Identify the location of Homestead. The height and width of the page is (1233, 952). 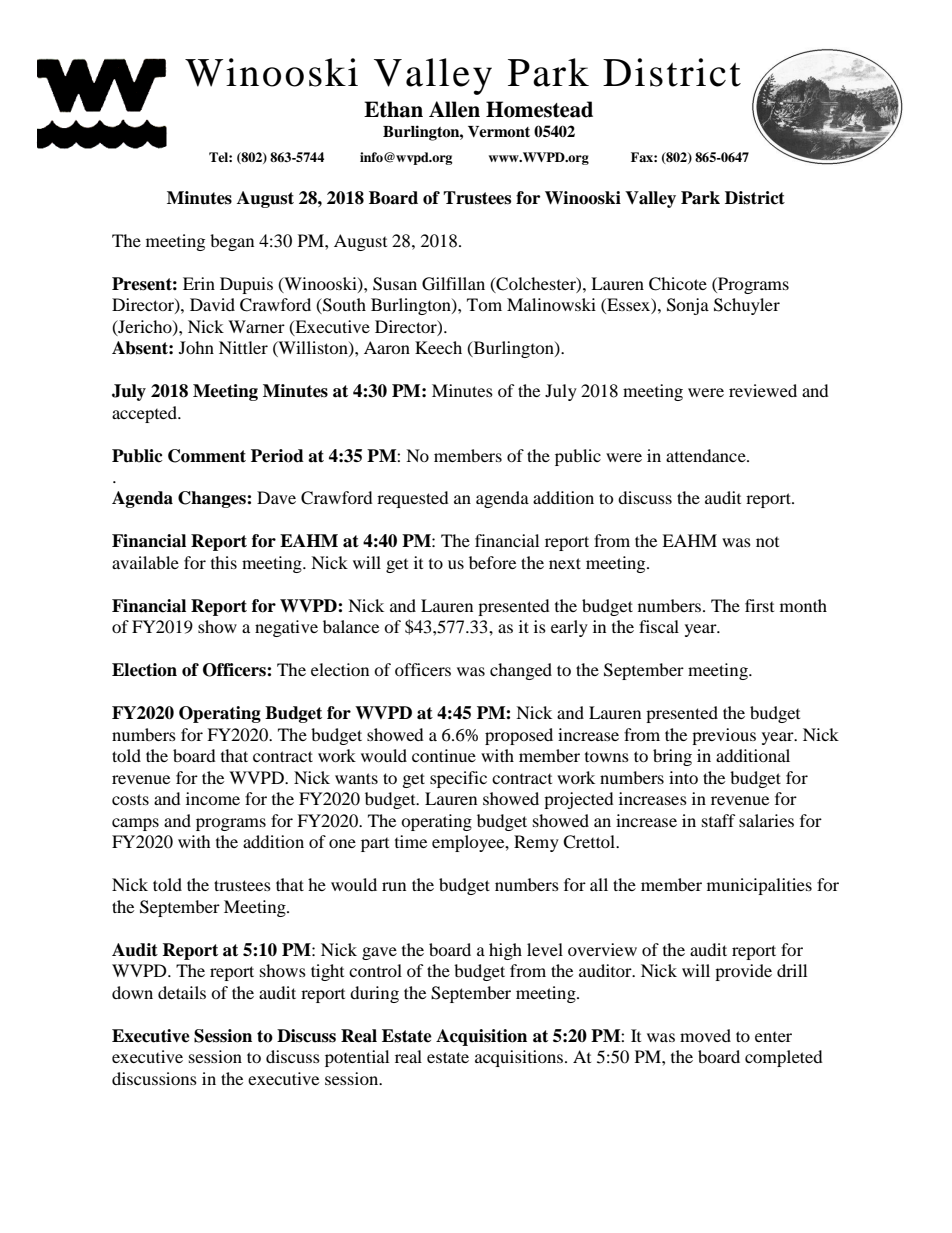
(539, 109).
